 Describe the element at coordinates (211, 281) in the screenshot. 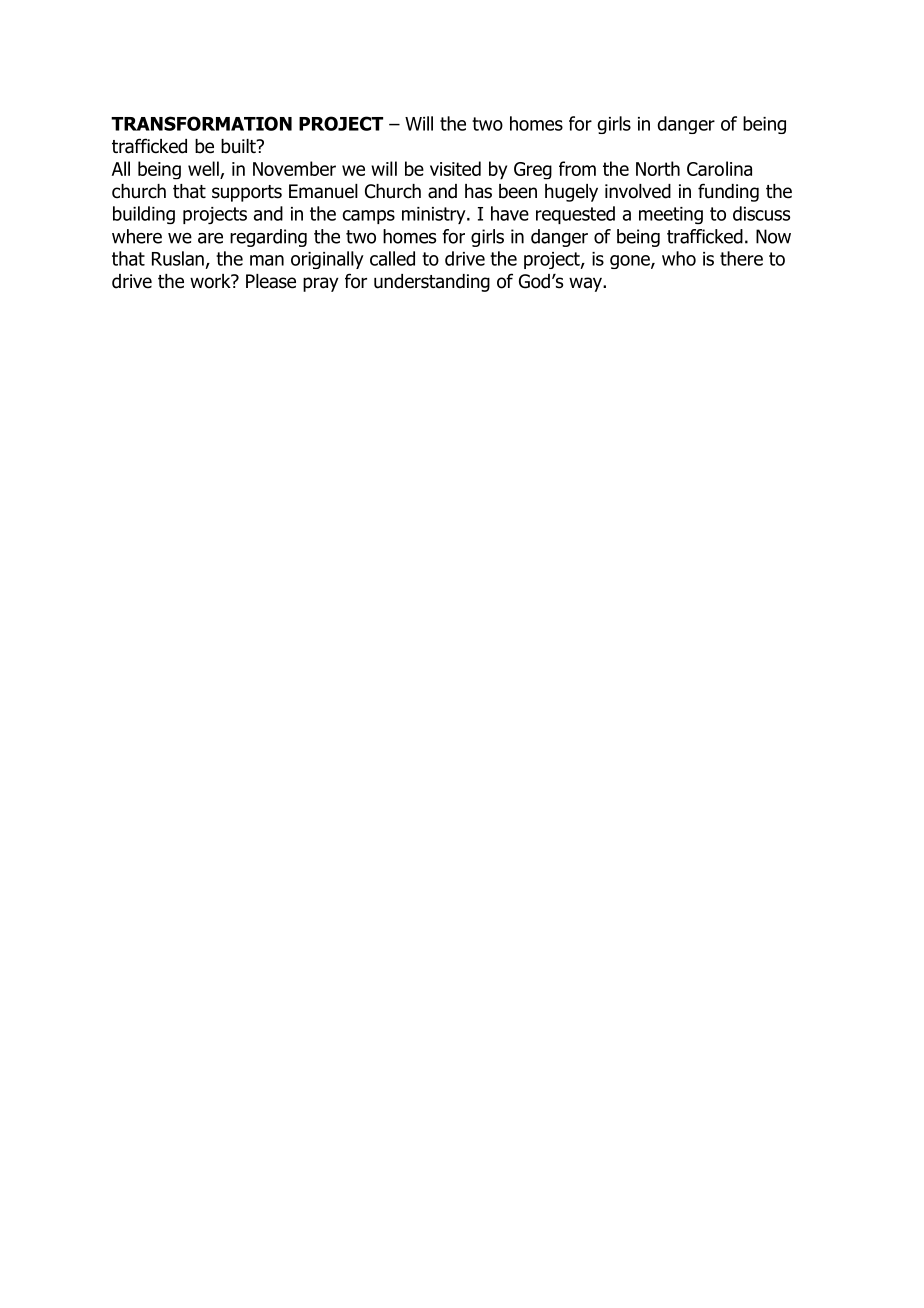

I see `work` at that location.
